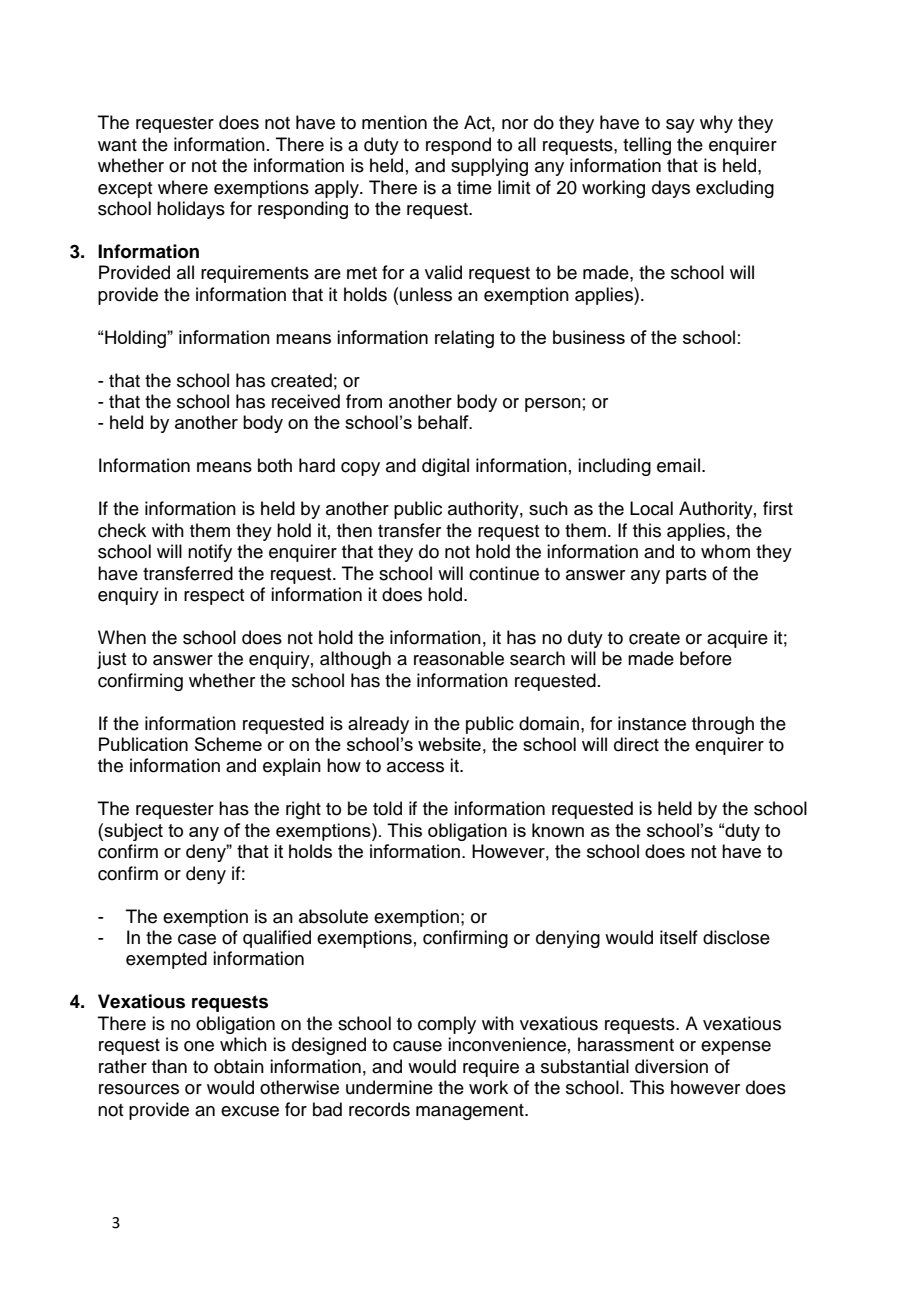  What do you see at coordinates (589, 337) in the screenshot?
I see `business` at bounding box center [589, 337].
